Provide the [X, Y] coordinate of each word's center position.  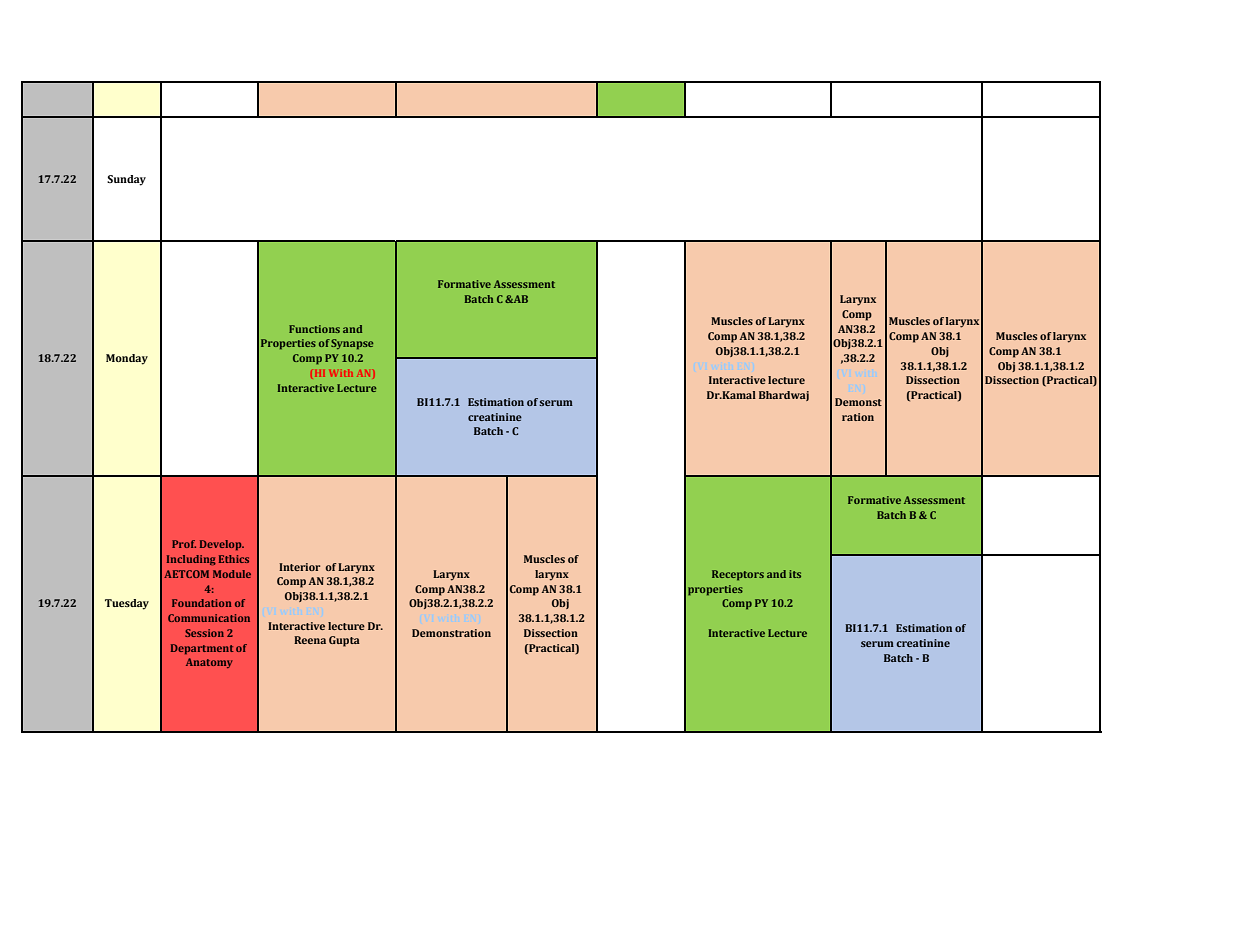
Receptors [738, 575]
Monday [127, 359]
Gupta [344, 641]
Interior [299, 567]
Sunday [126, 180]
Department [202, 649]
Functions [314, 329]
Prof [184, 544]
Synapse [352, 344]
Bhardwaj [784, 396]
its [795, 574]
